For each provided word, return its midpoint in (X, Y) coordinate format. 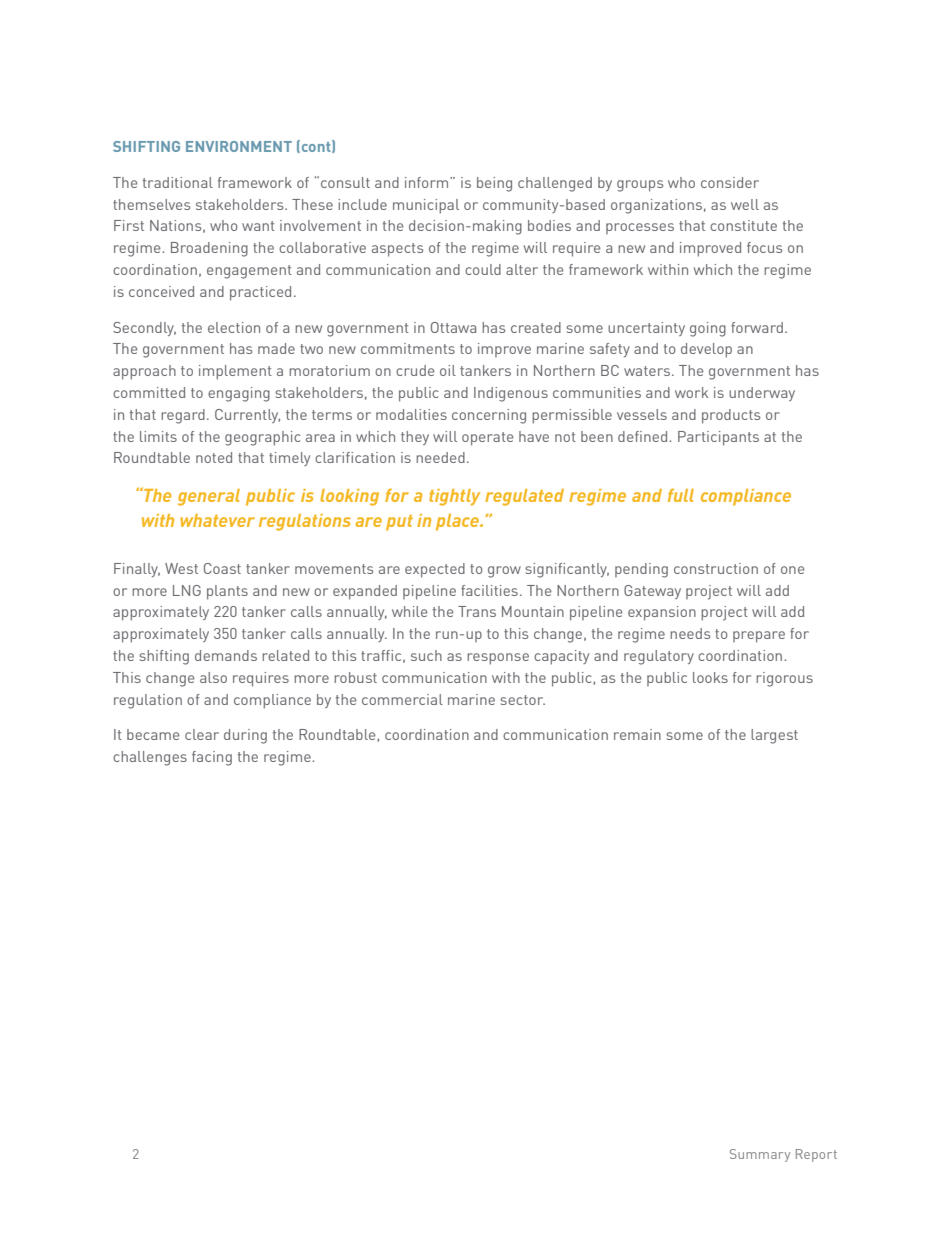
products (731, 416)
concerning (489, 416)
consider (730, 182)
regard (183, 416)
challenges (150, 758)
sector (522, 700)
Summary (760, 1155)
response (498, 659)
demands (226, 655)
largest (774, 736)
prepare (759, 637)
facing (212, 758)
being (494, 184)
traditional (178, 182)
